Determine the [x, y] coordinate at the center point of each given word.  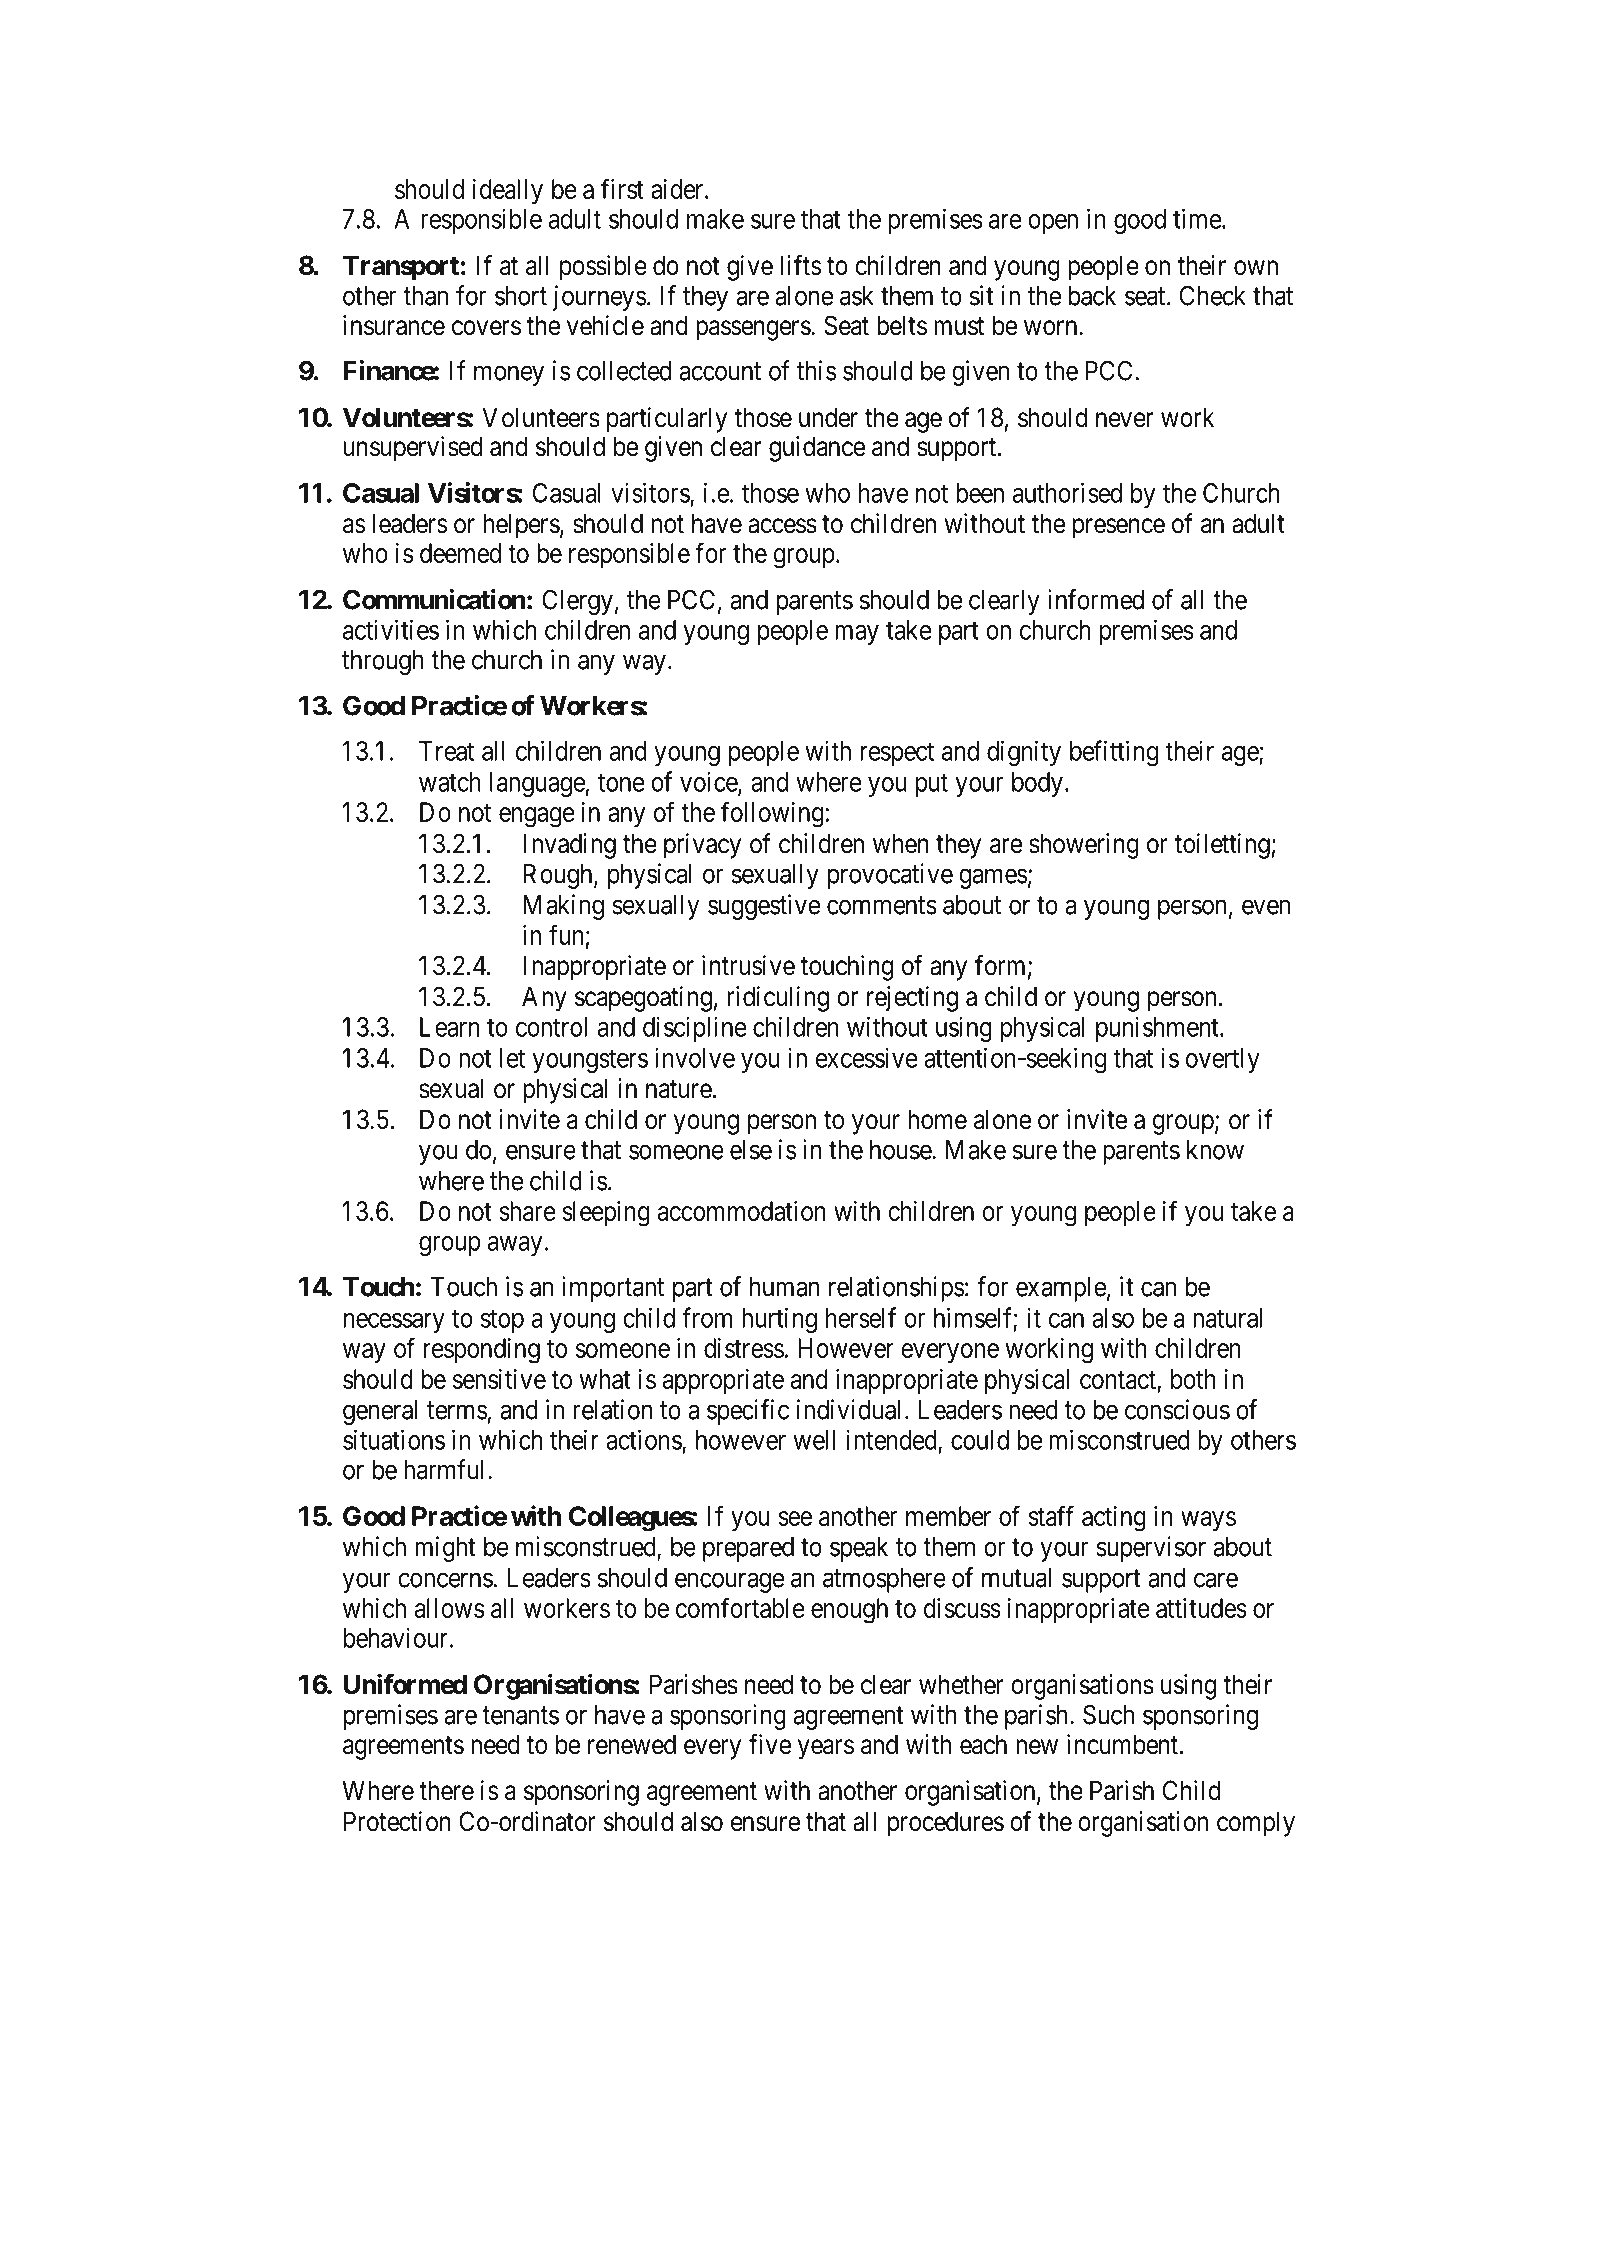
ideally [508, 192]
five [770, 1744]
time [1197, 218]
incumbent [1122, 1744]
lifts [800, 265]
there [446, 1790]
